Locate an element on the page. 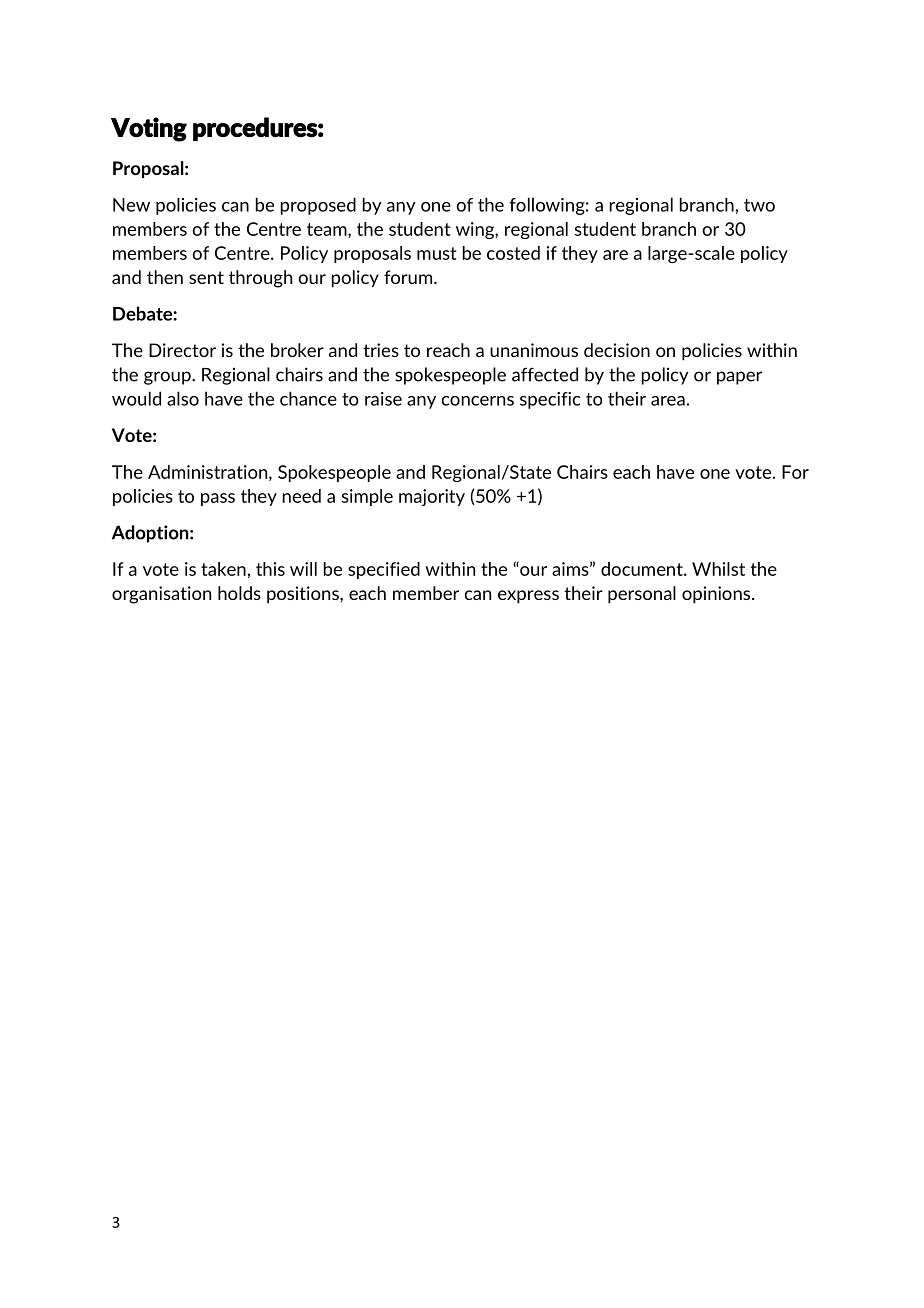 The image size is (924, 1308). costed is located at coordinates (513, 253).
